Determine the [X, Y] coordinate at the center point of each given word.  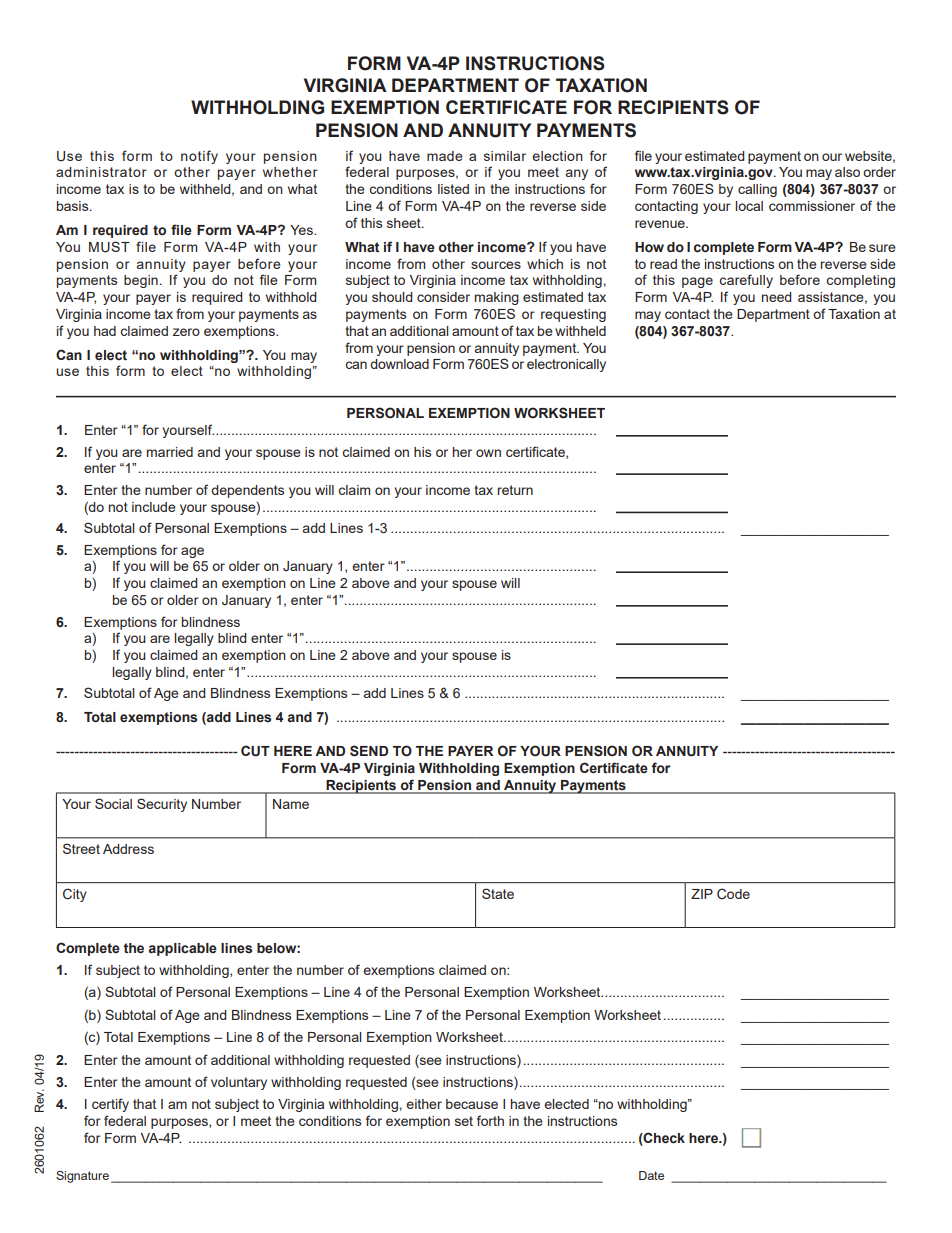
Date [651, 1175]
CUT [255, 751]
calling [757, 190]
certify [110, 1105]
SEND [369, 751]
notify [199, 157]
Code [733, 893]
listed [453, 189]
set [464, 1121]
